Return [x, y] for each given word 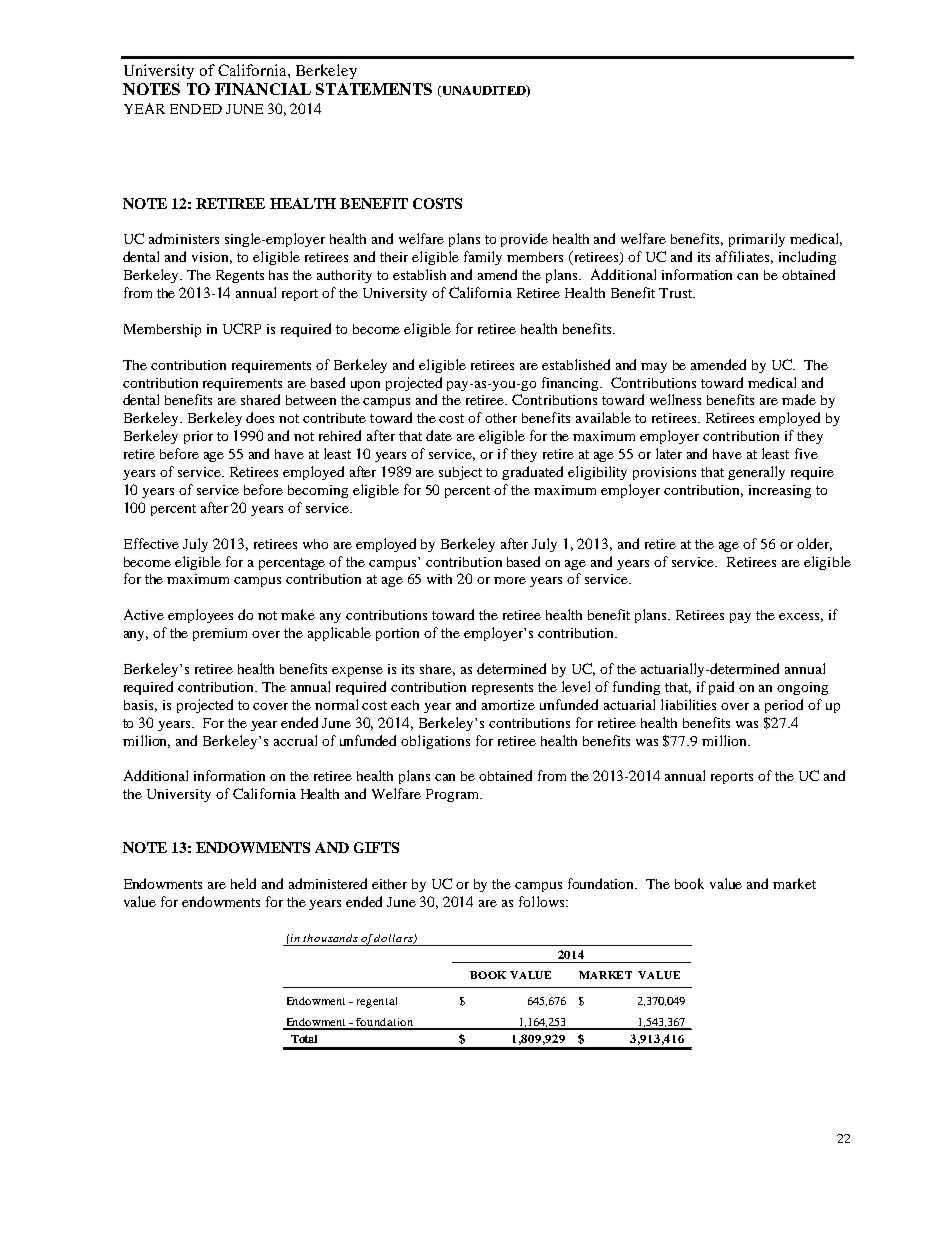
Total [304, 1039]
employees [200, 616]
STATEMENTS [374, 89]
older [814, 544]
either [389, 884]
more [510, 580]
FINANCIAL [263, 89]
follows [543, 901]
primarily [757, 240]
